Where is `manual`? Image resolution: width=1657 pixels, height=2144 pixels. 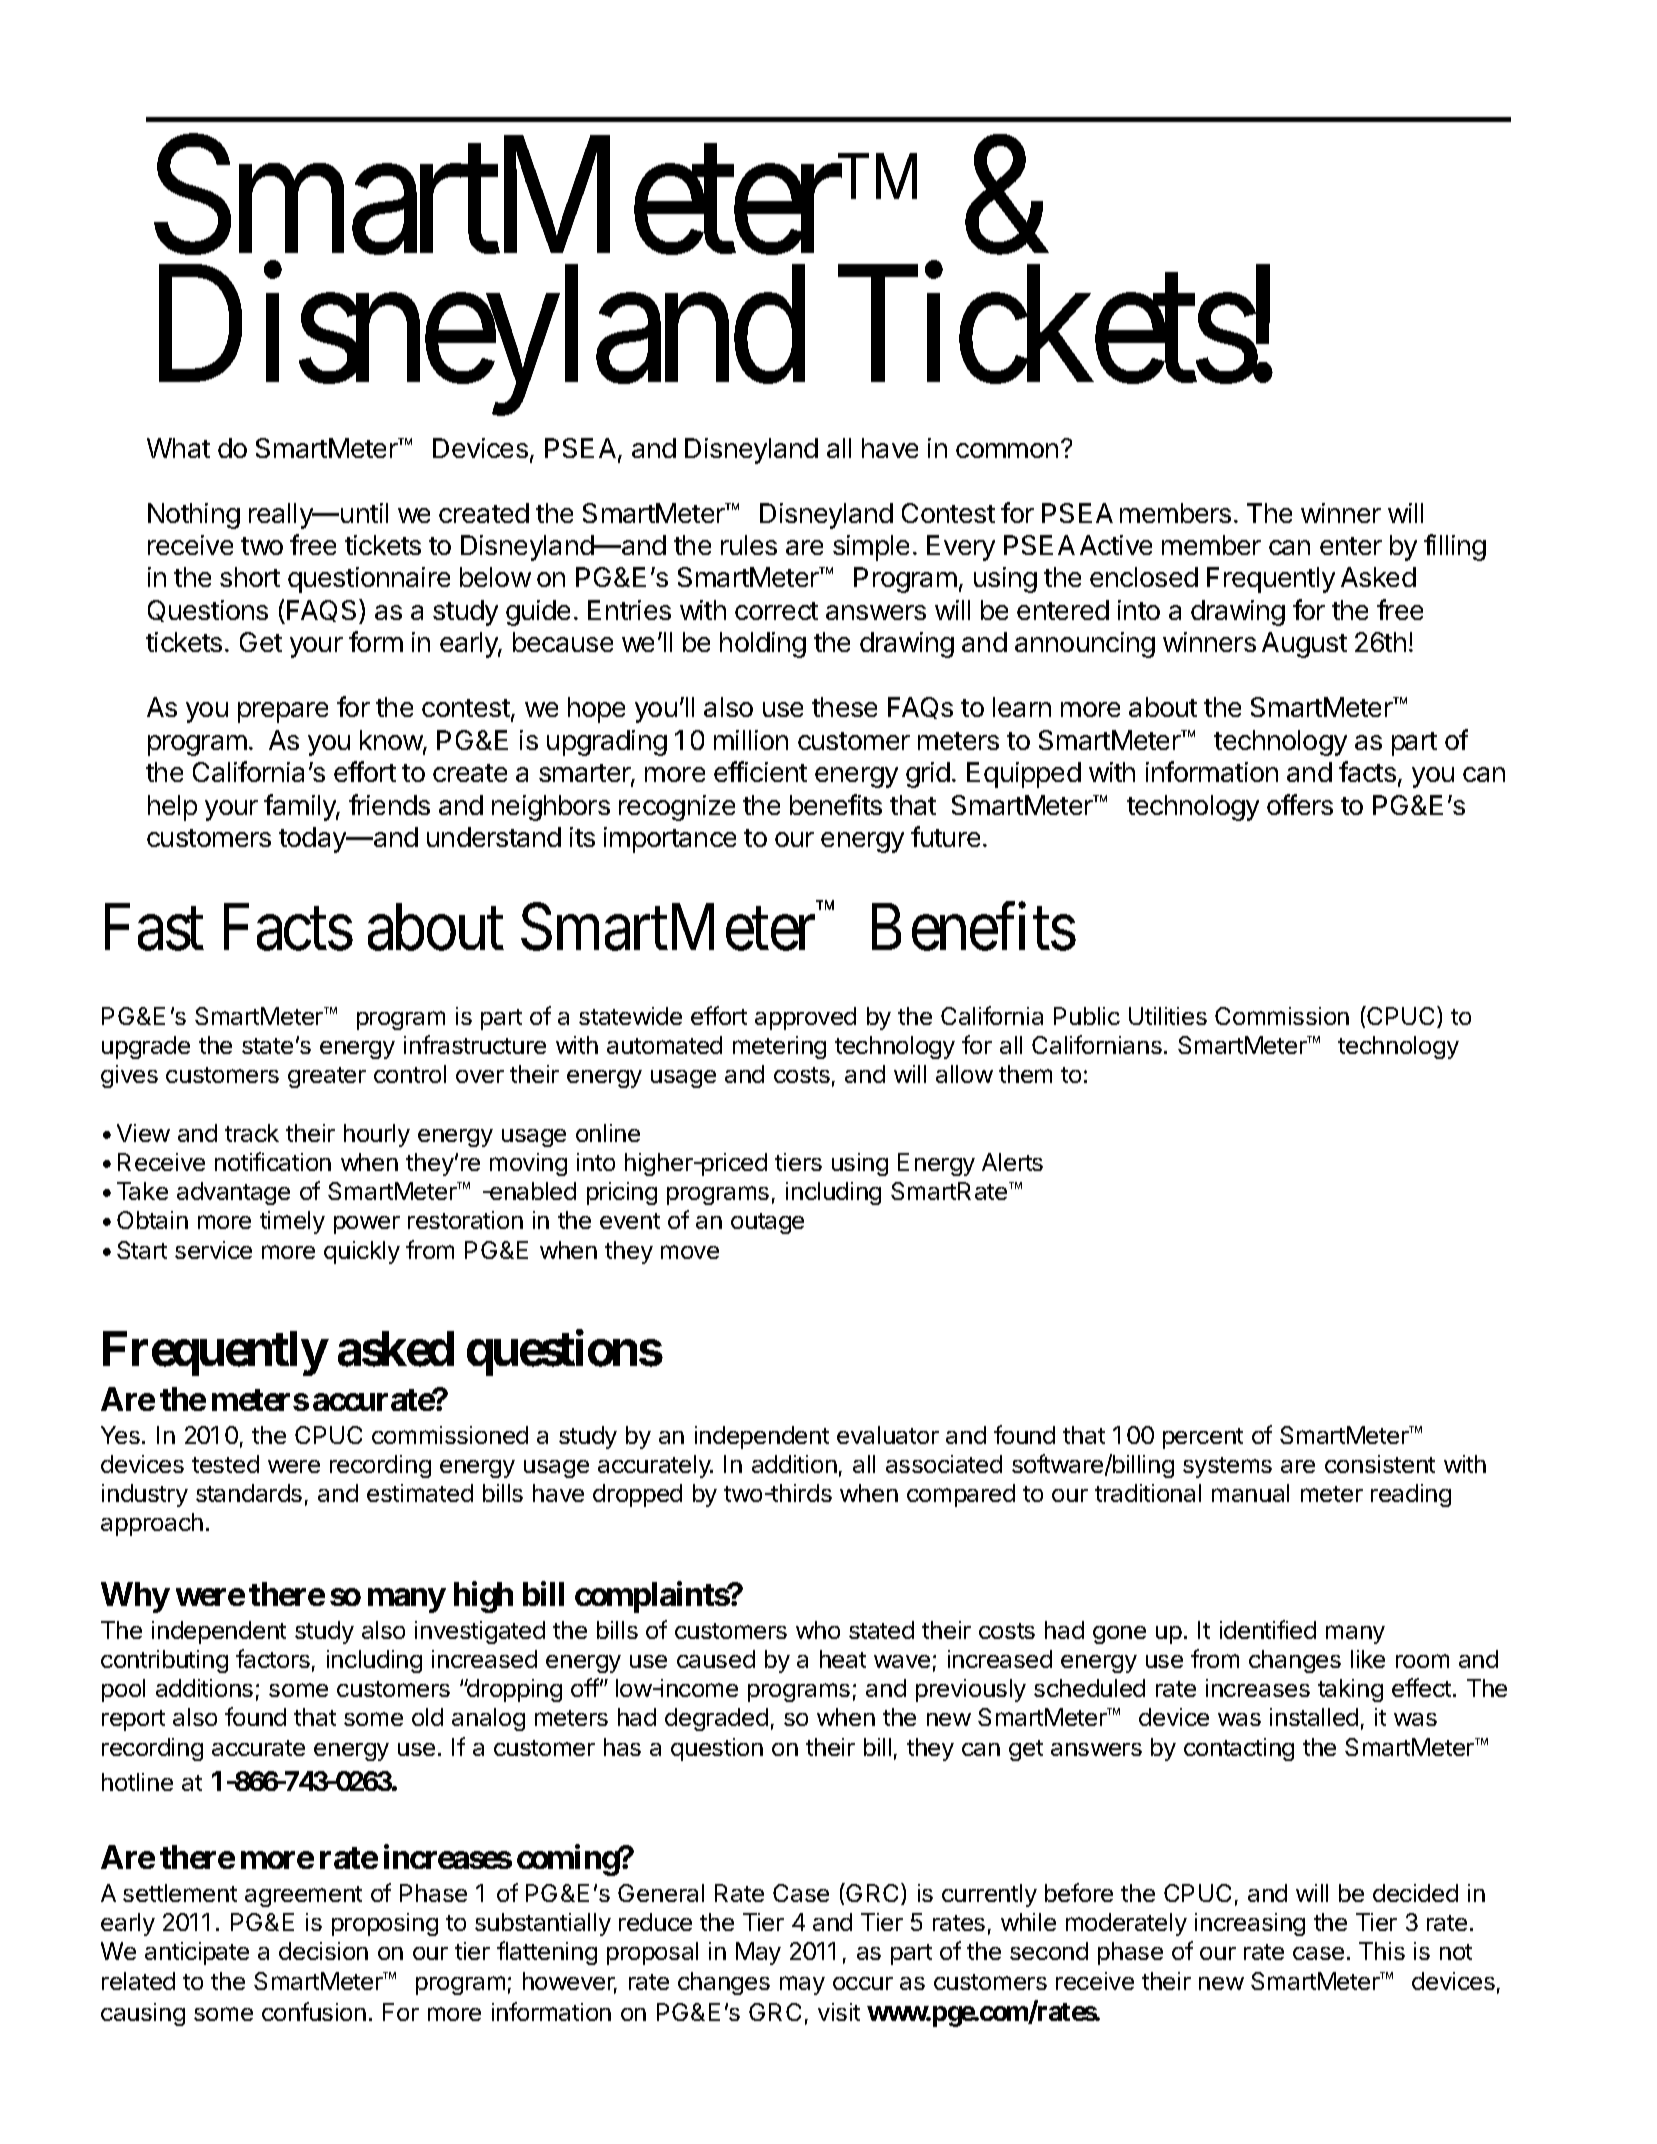
manual is located at coordinates (1250, 1493).
